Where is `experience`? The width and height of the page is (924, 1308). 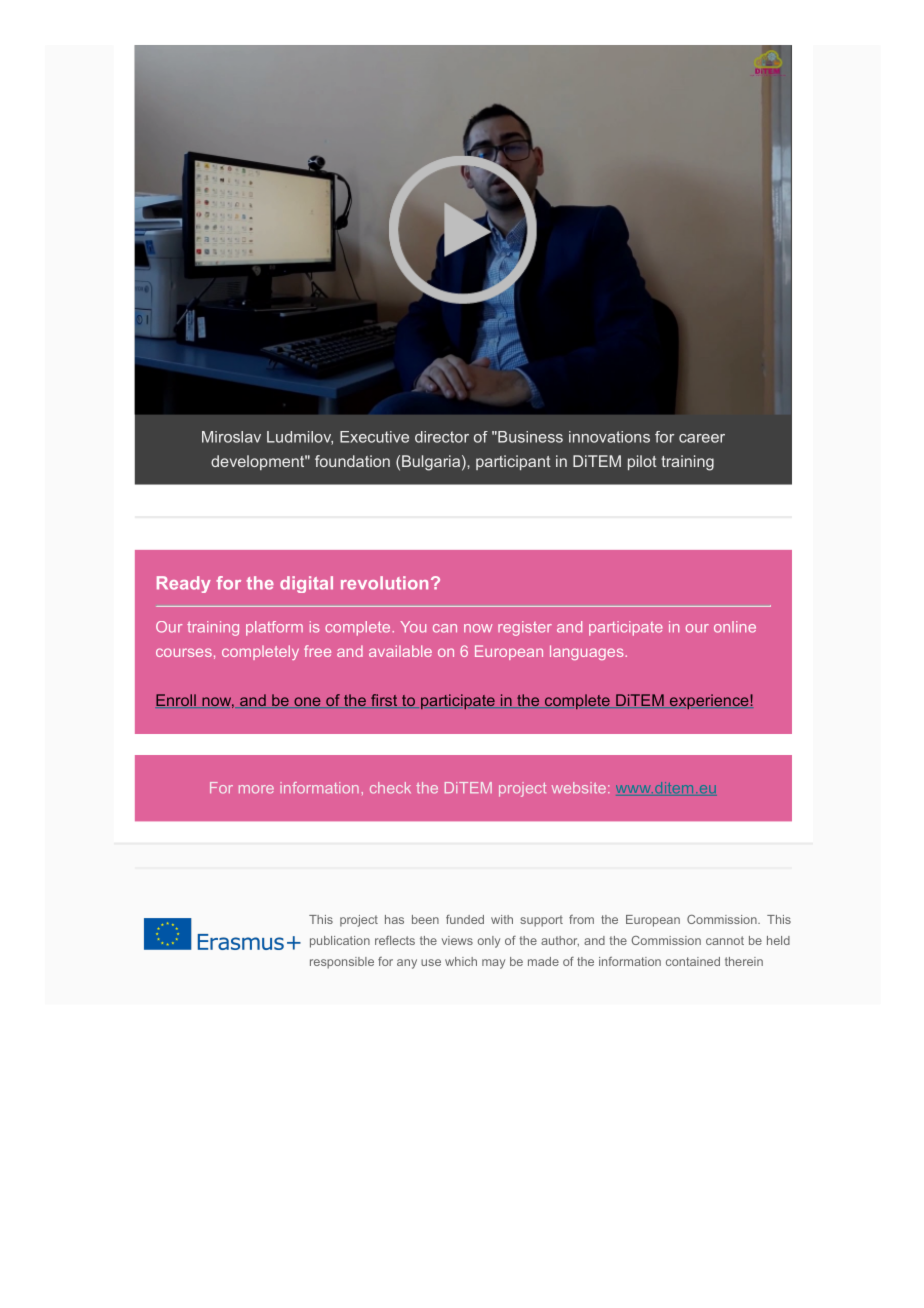
experience is located at coordinates (709, 701).
